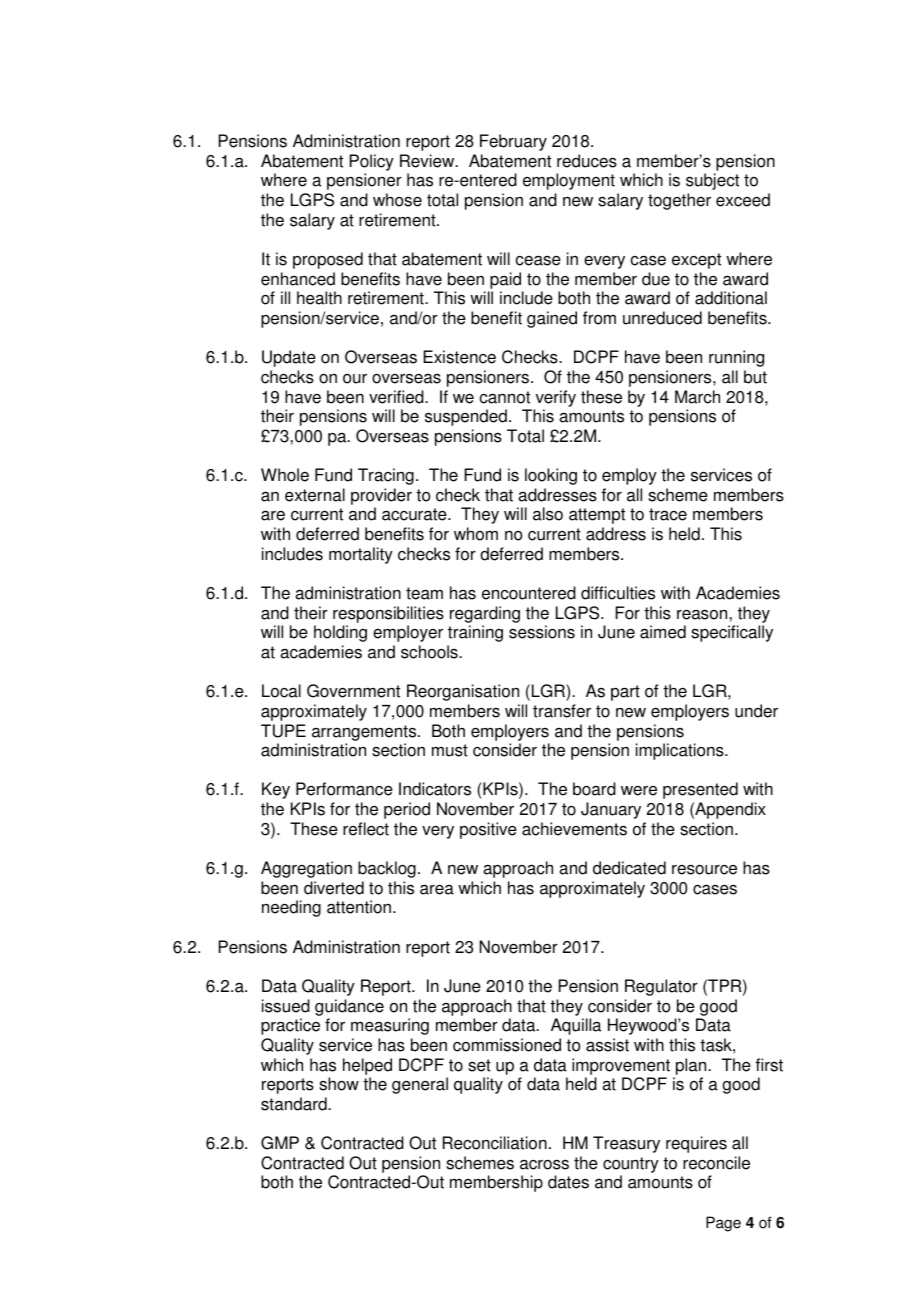  Describe the element at coordinates (513, 142) in the image. I see `February` at that location.
